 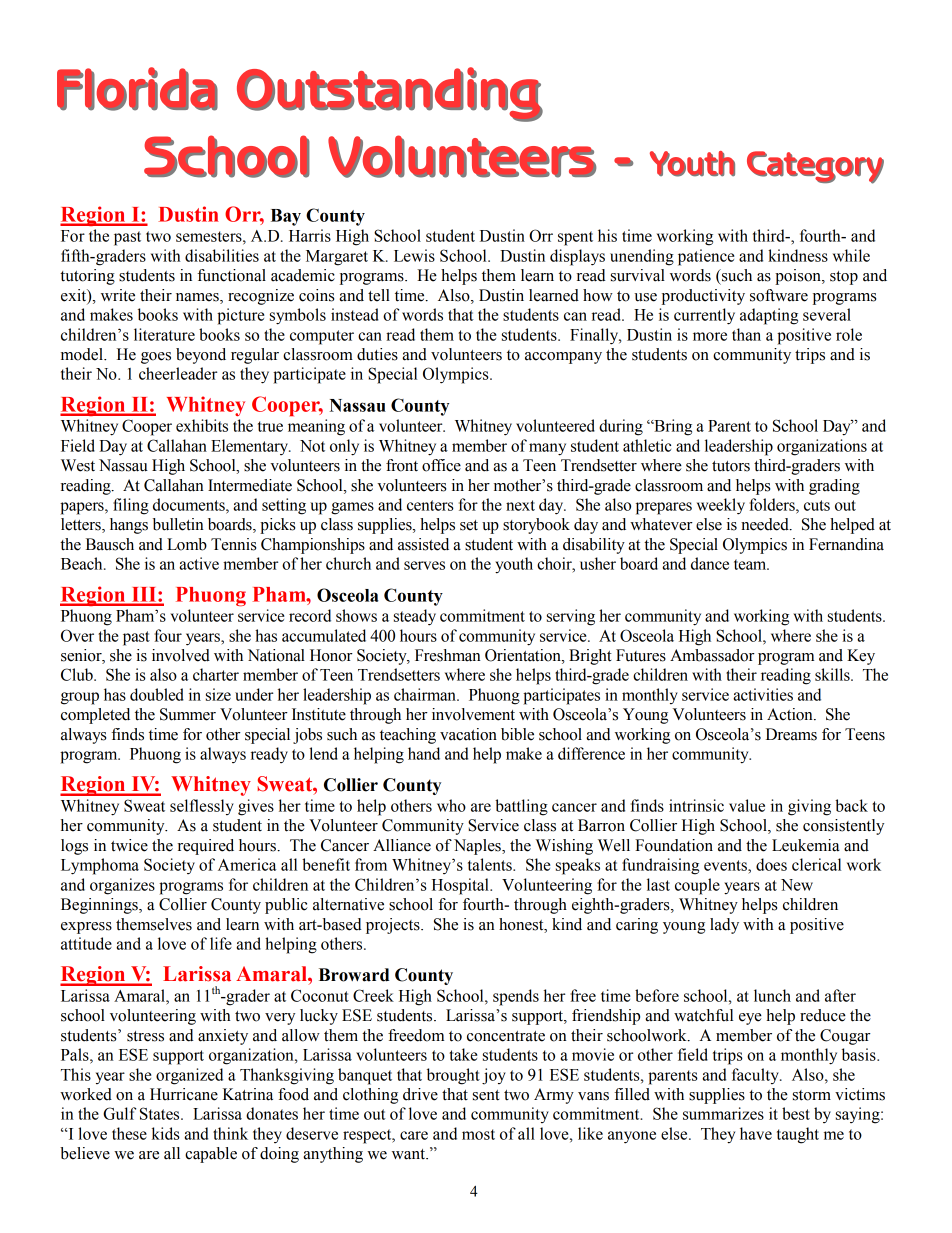 I want to click on most, so click(x=478, y=1134).
